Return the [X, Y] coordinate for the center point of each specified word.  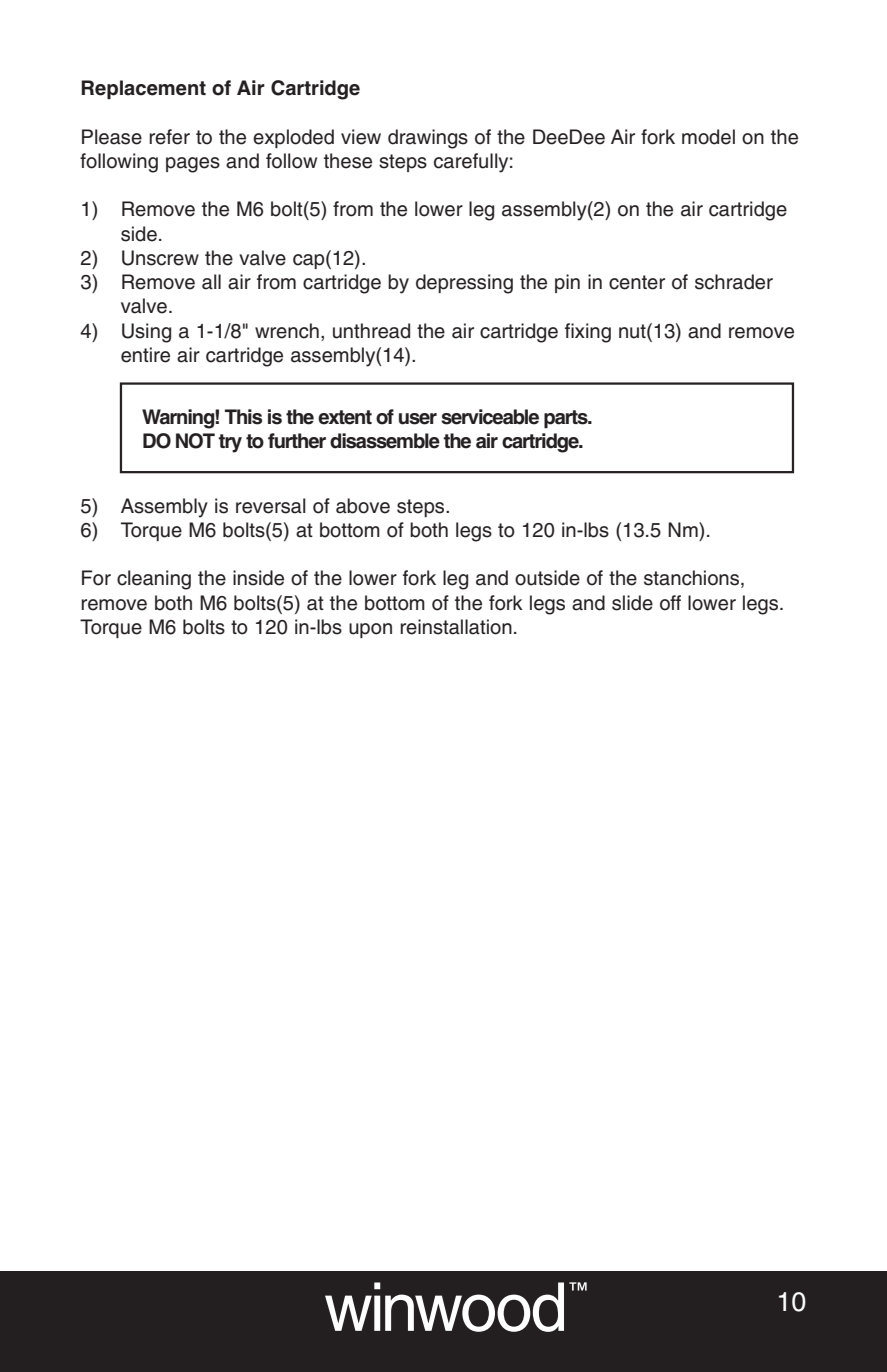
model [708, 137]
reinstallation [456, 627]
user [418, 419]
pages [193, 165]
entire [145, 355]
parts [567, 419]
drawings [428, 139]
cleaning [154, 580]
